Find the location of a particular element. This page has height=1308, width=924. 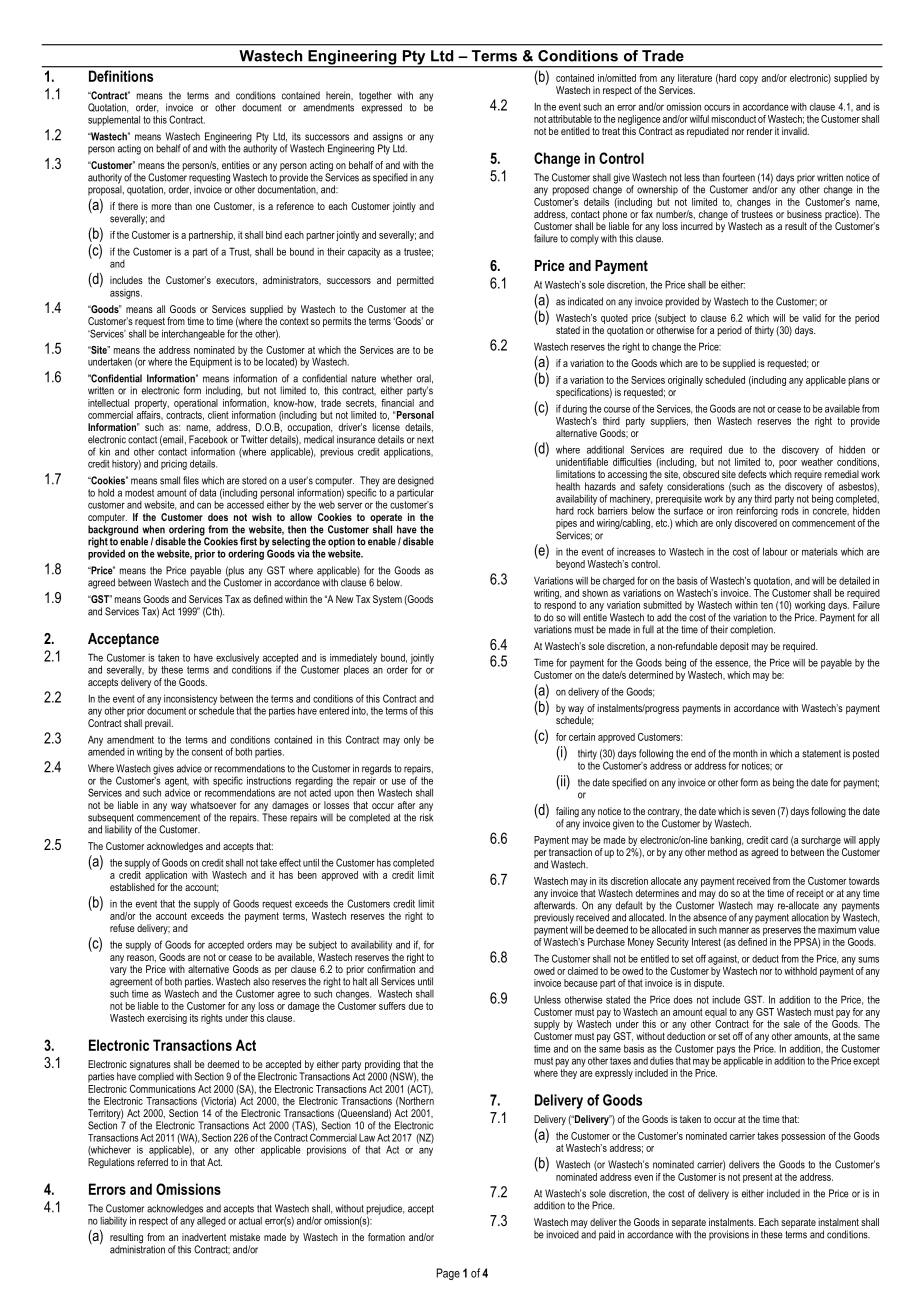

entities is located at coordinates (236, 165).
